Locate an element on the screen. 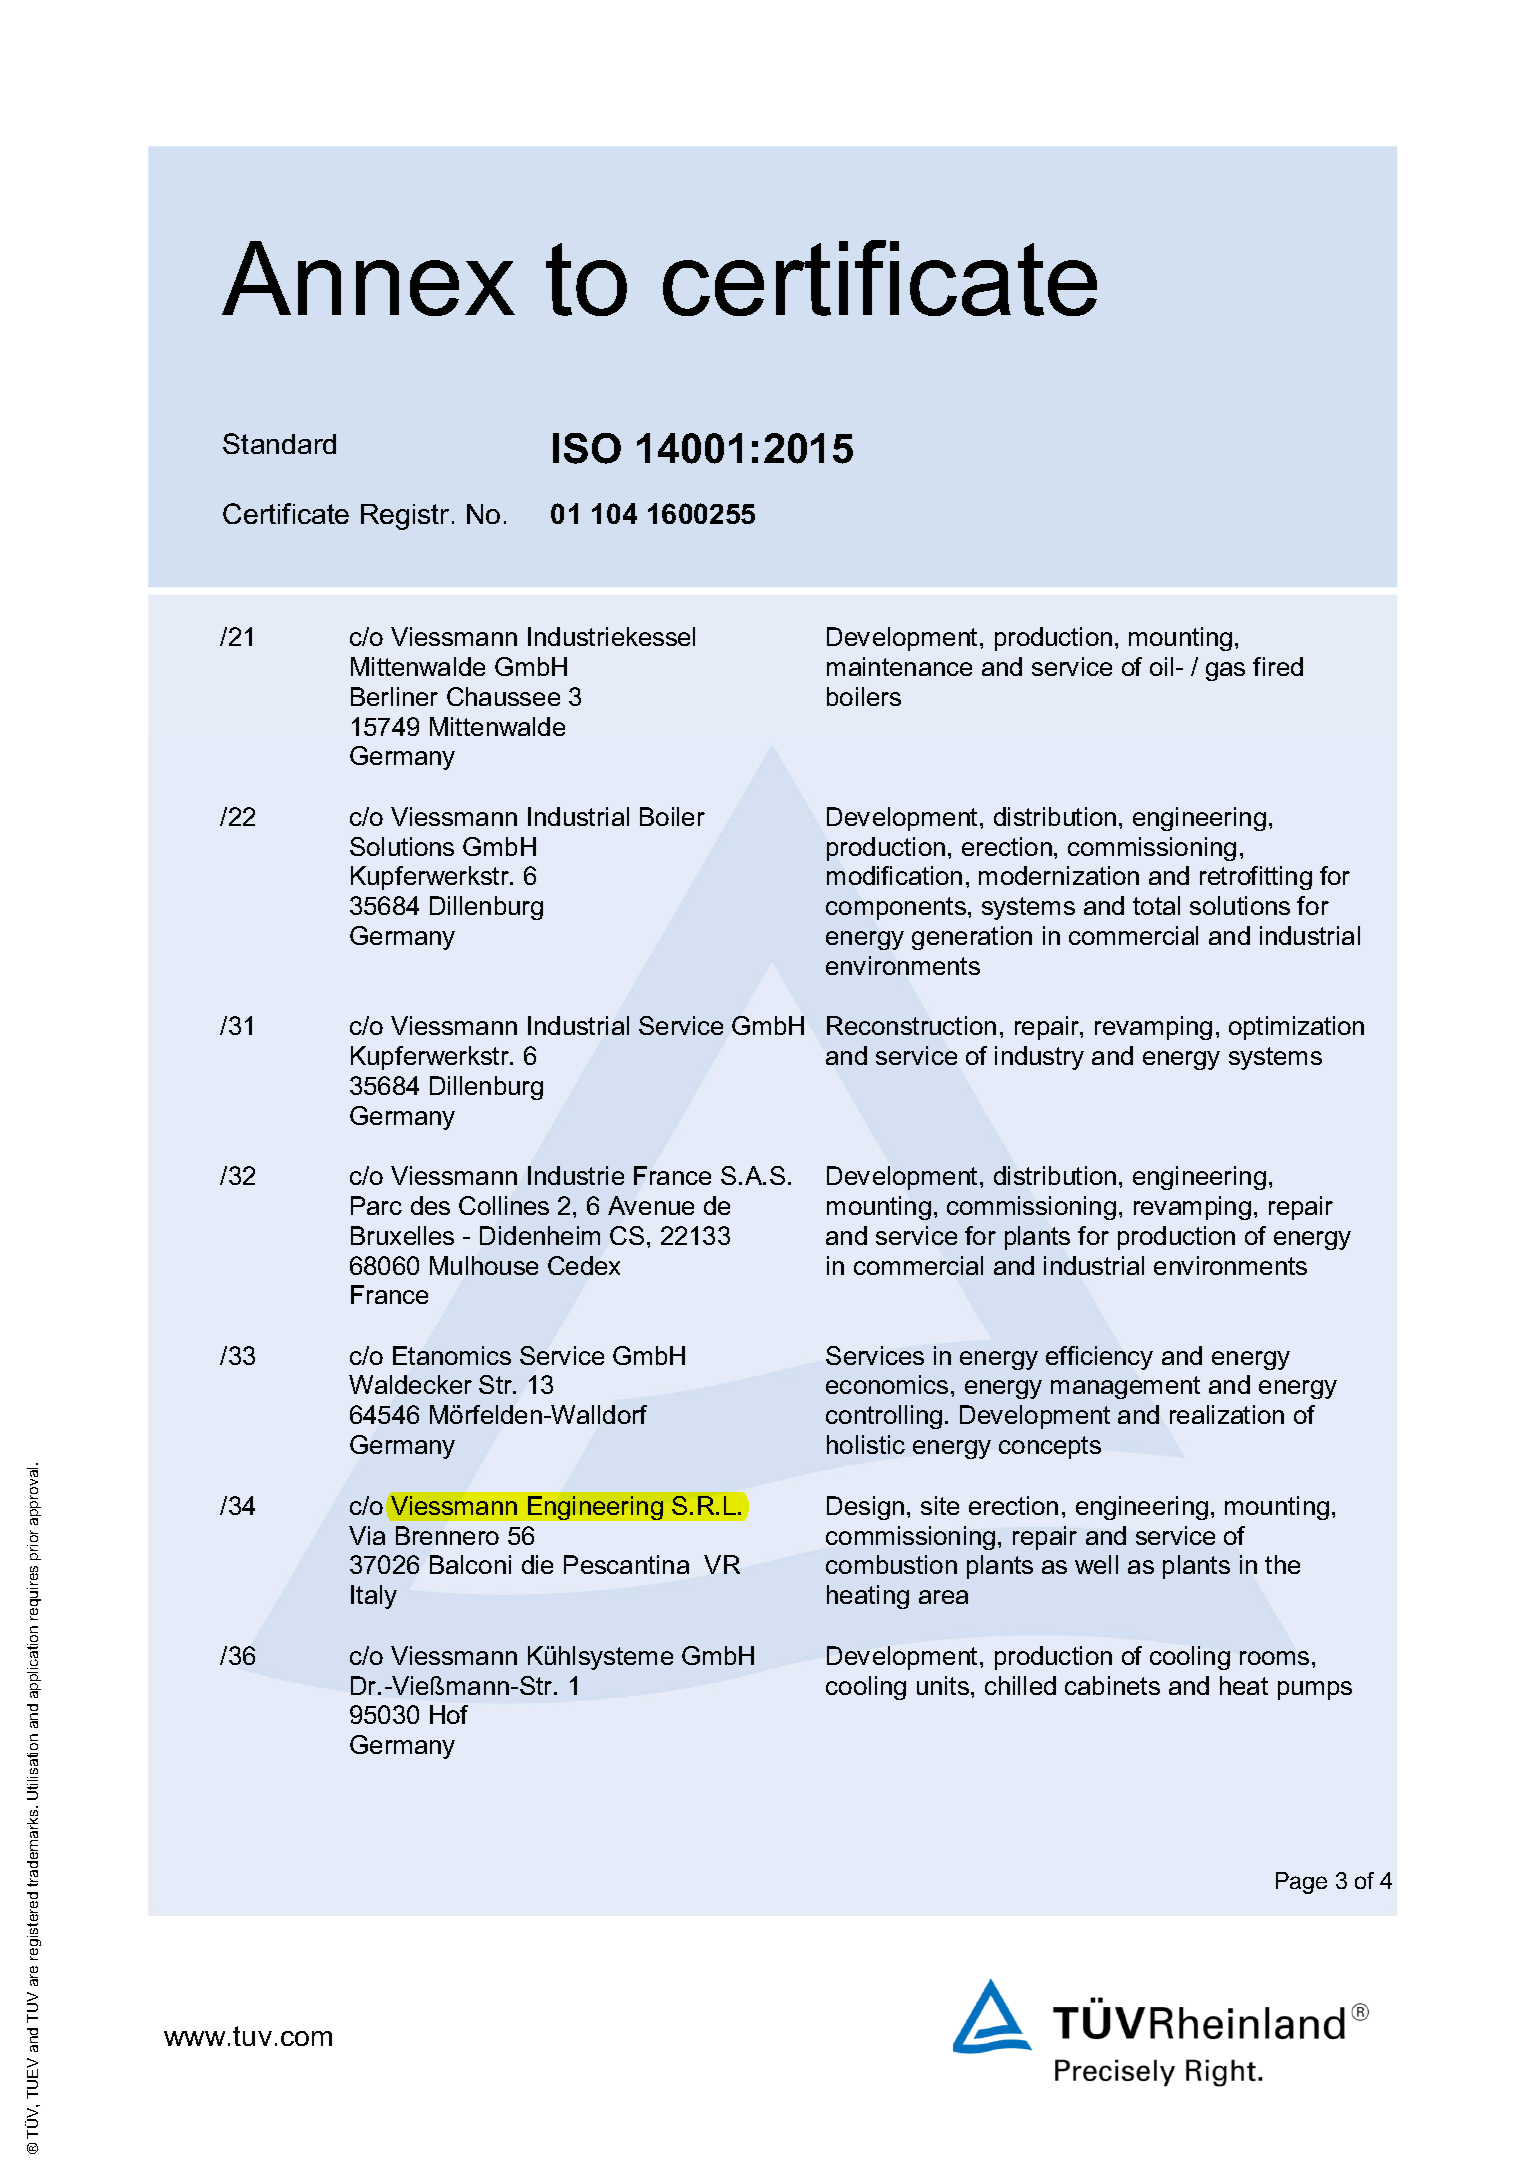 Image resolution: width=1538 pixels, height=2176 pixels. economics is located at coordinates (887, 1384).
